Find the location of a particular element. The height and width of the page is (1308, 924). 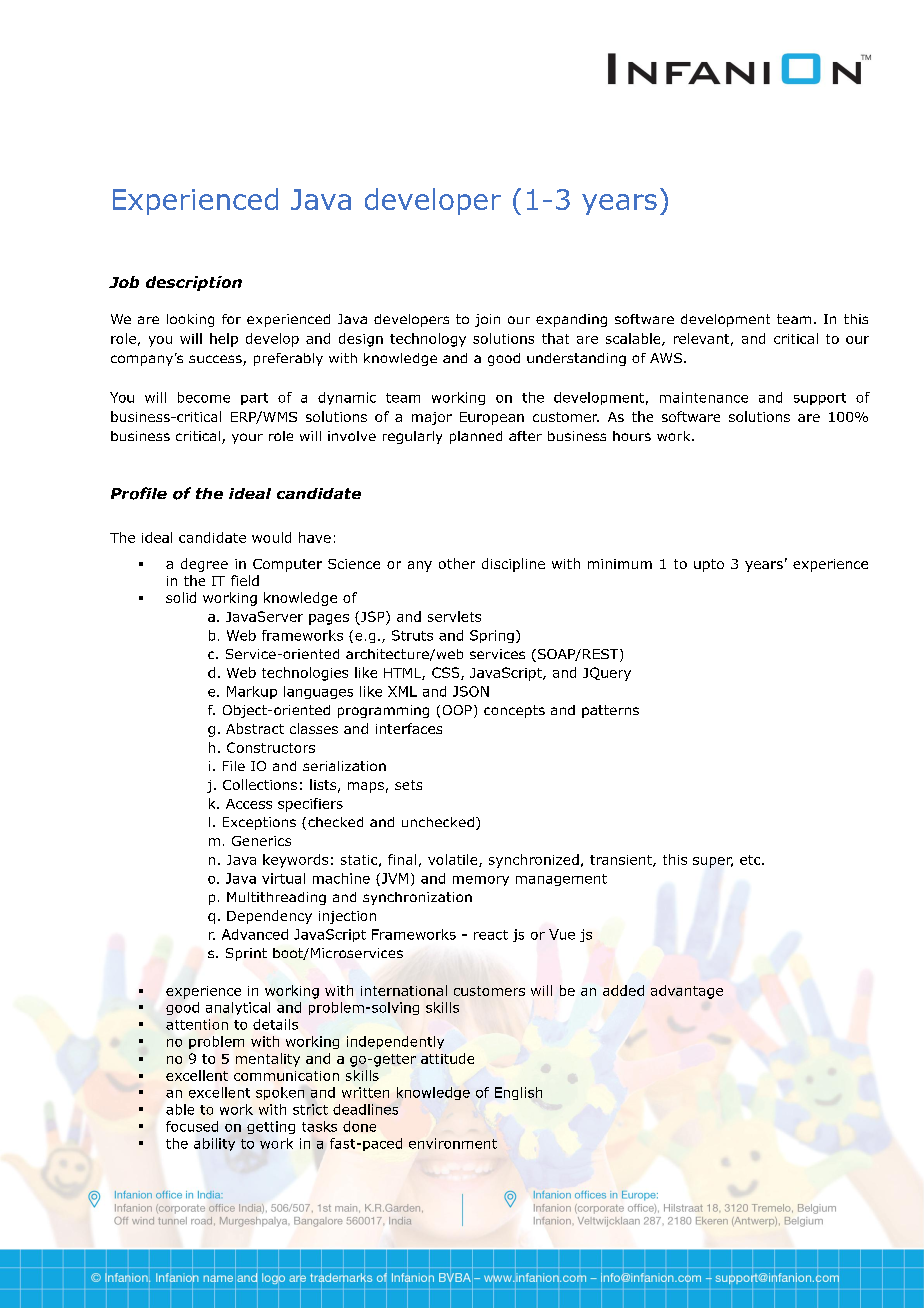

AWS is located at coordinates (666, 358).
